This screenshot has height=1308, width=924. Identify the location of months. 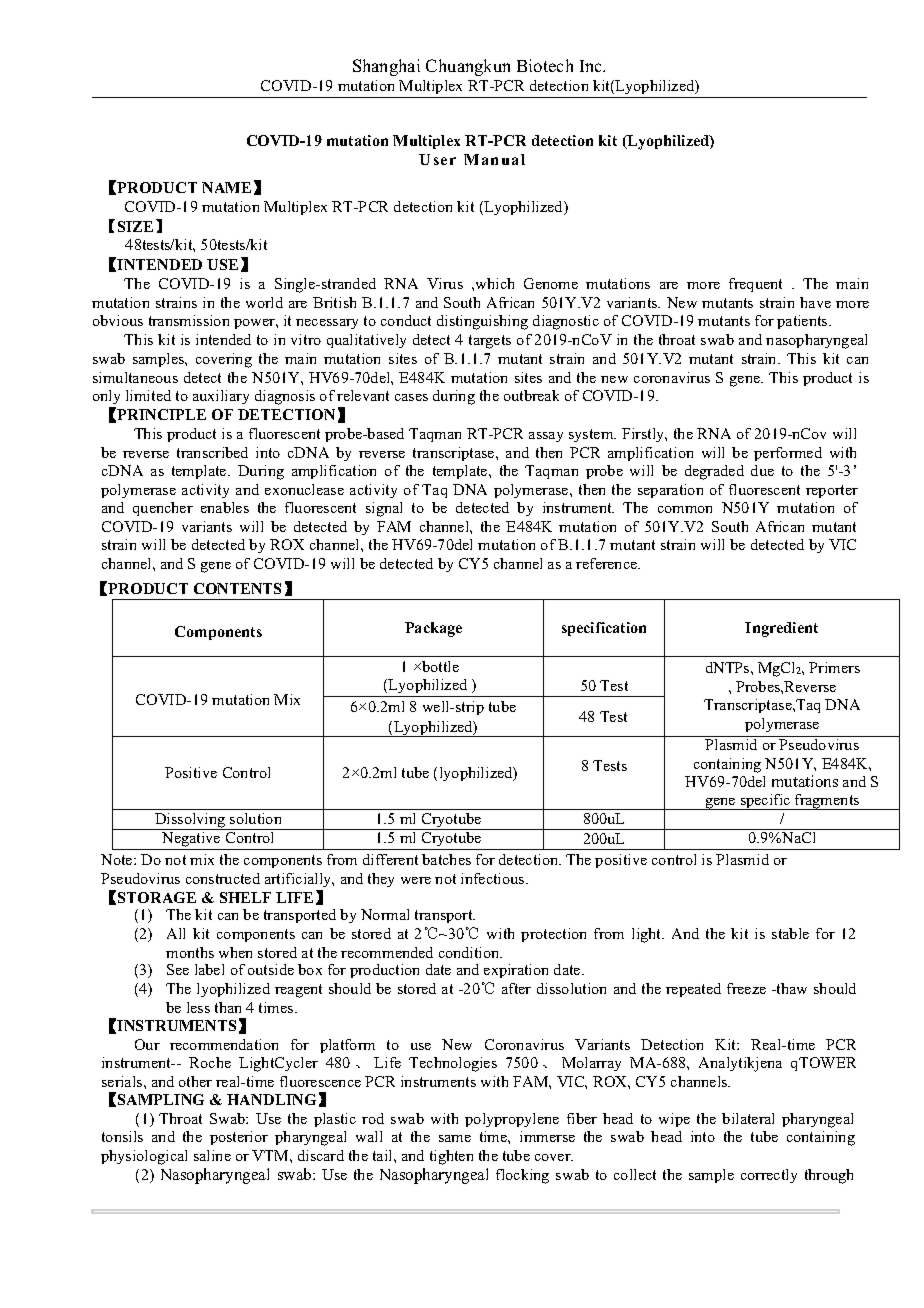
(190, 952).
